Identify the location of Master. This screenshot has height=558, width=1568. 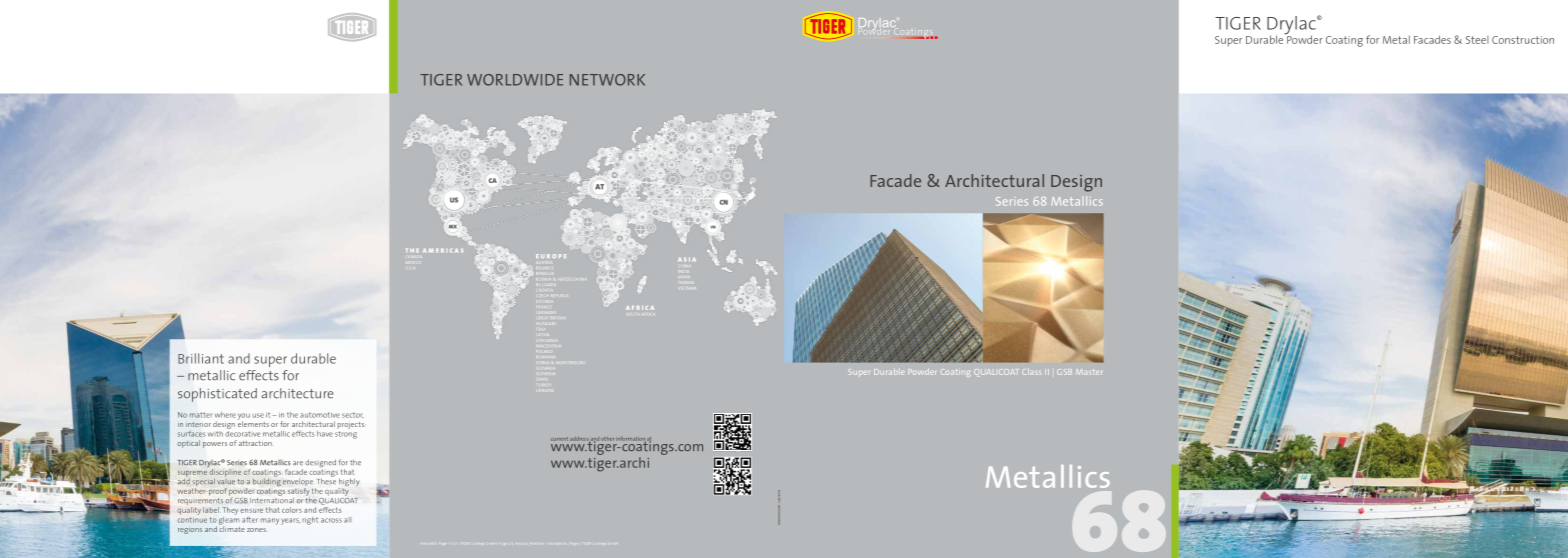
(1089, 372).
